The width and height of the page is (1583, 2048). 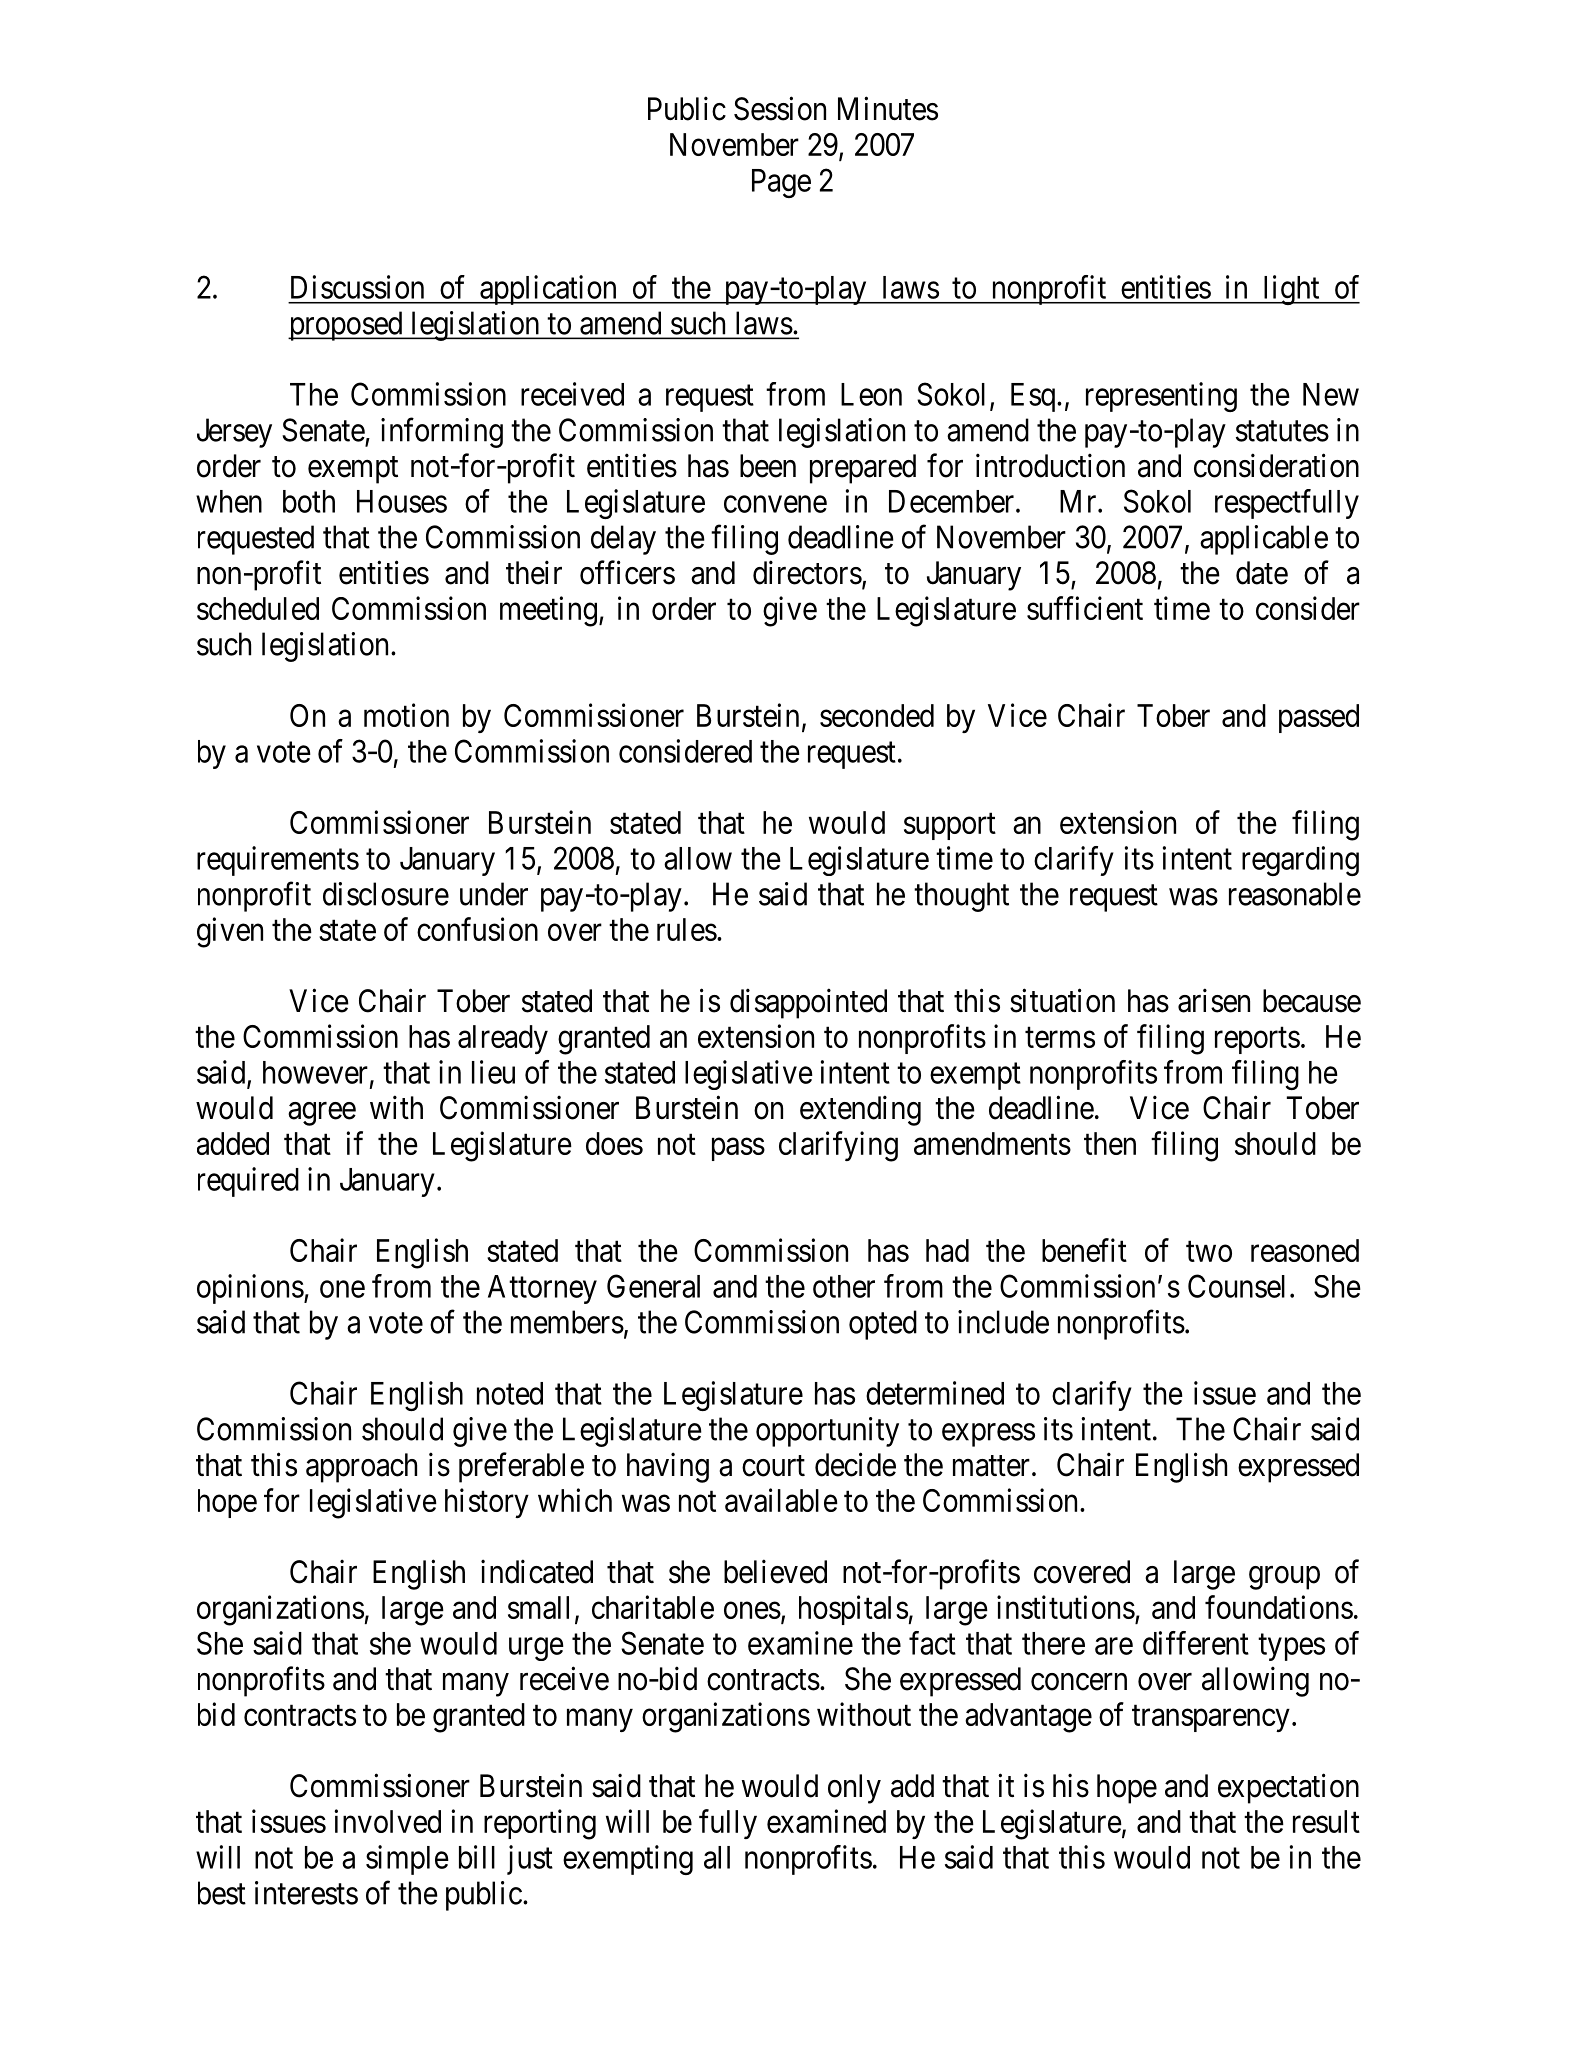 What do you see at coordinates (1214, 1000) in the page?
I see `arisen` at bounding box center [1214, 1000].
